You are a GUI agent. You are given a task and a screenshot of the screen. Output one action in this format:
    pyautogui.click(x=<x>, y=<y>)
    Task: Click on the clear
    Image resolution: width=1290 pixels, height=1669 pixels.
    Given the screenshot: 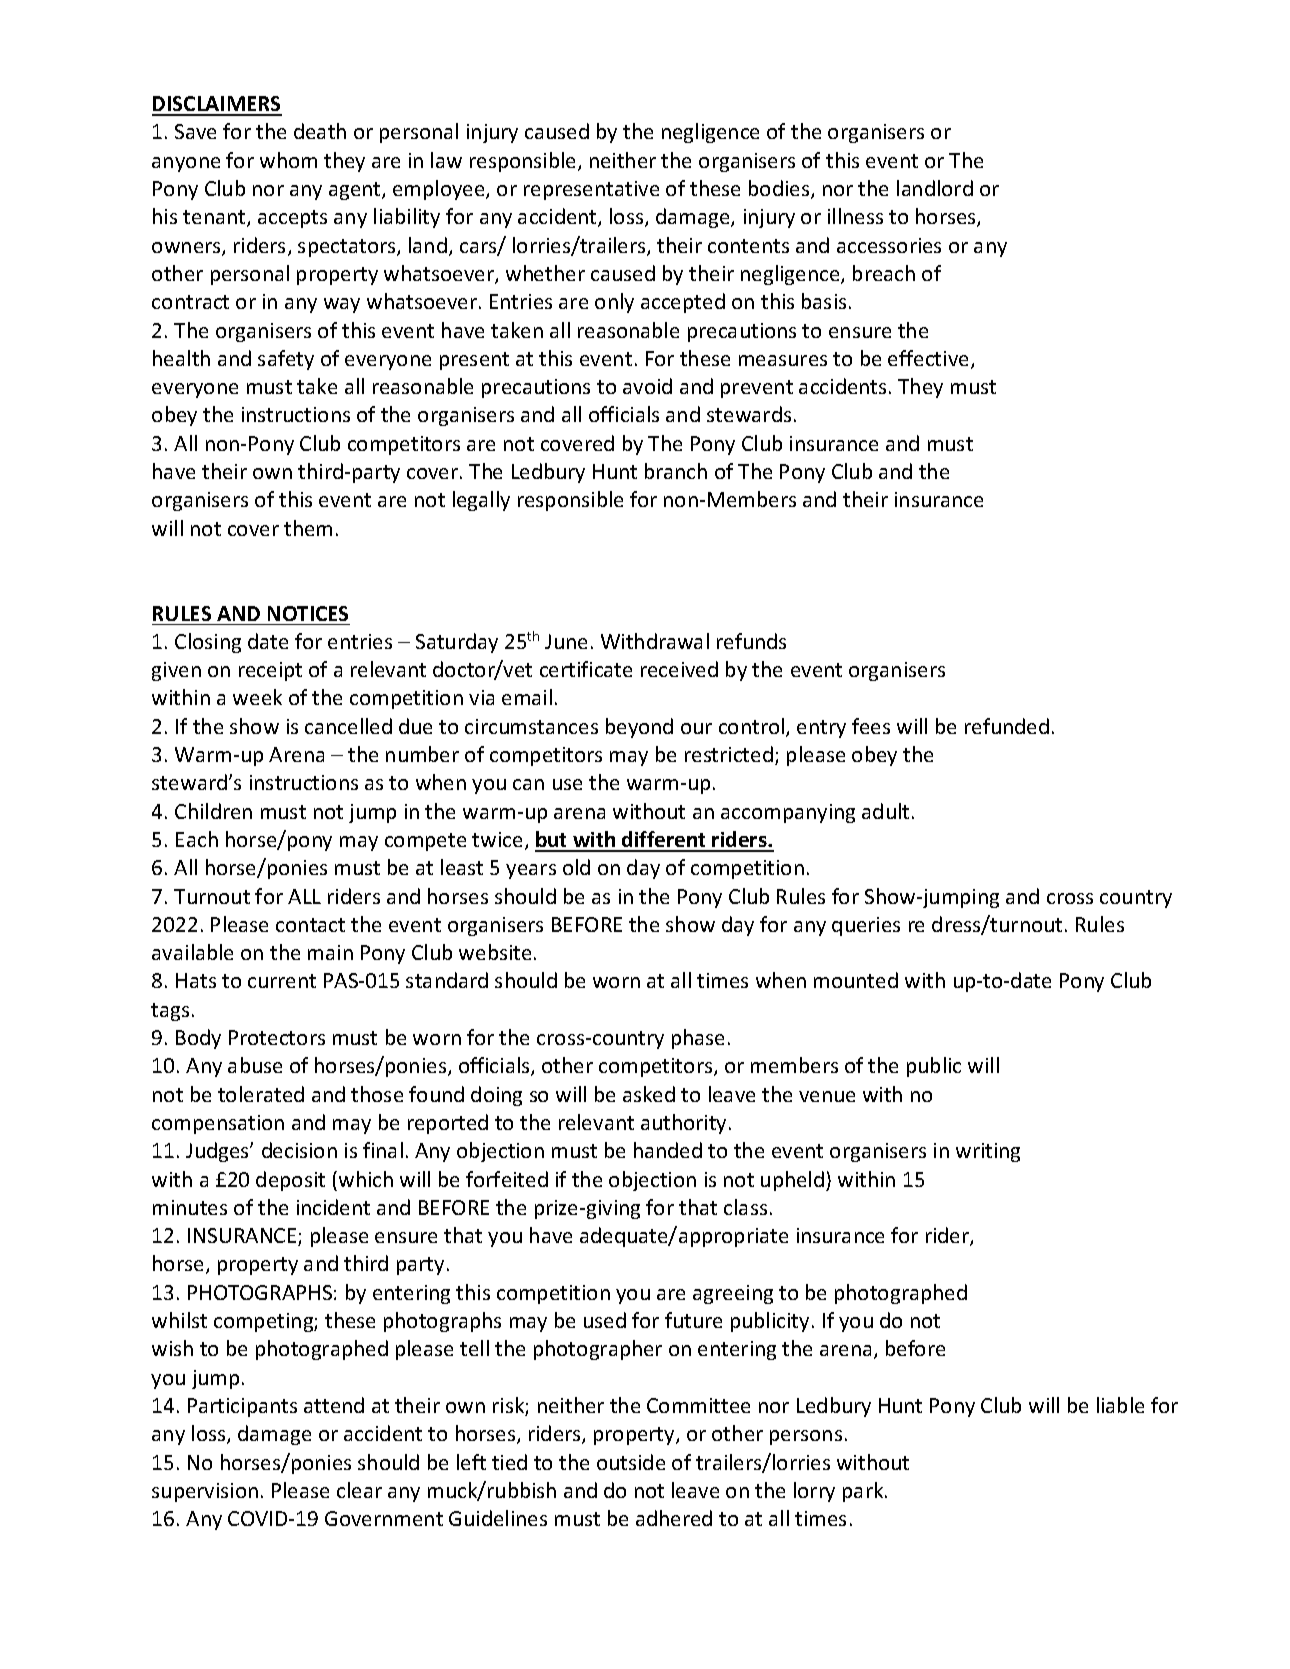 What is the action you would take?
    pyautogui.click(x=359, y=1490)
